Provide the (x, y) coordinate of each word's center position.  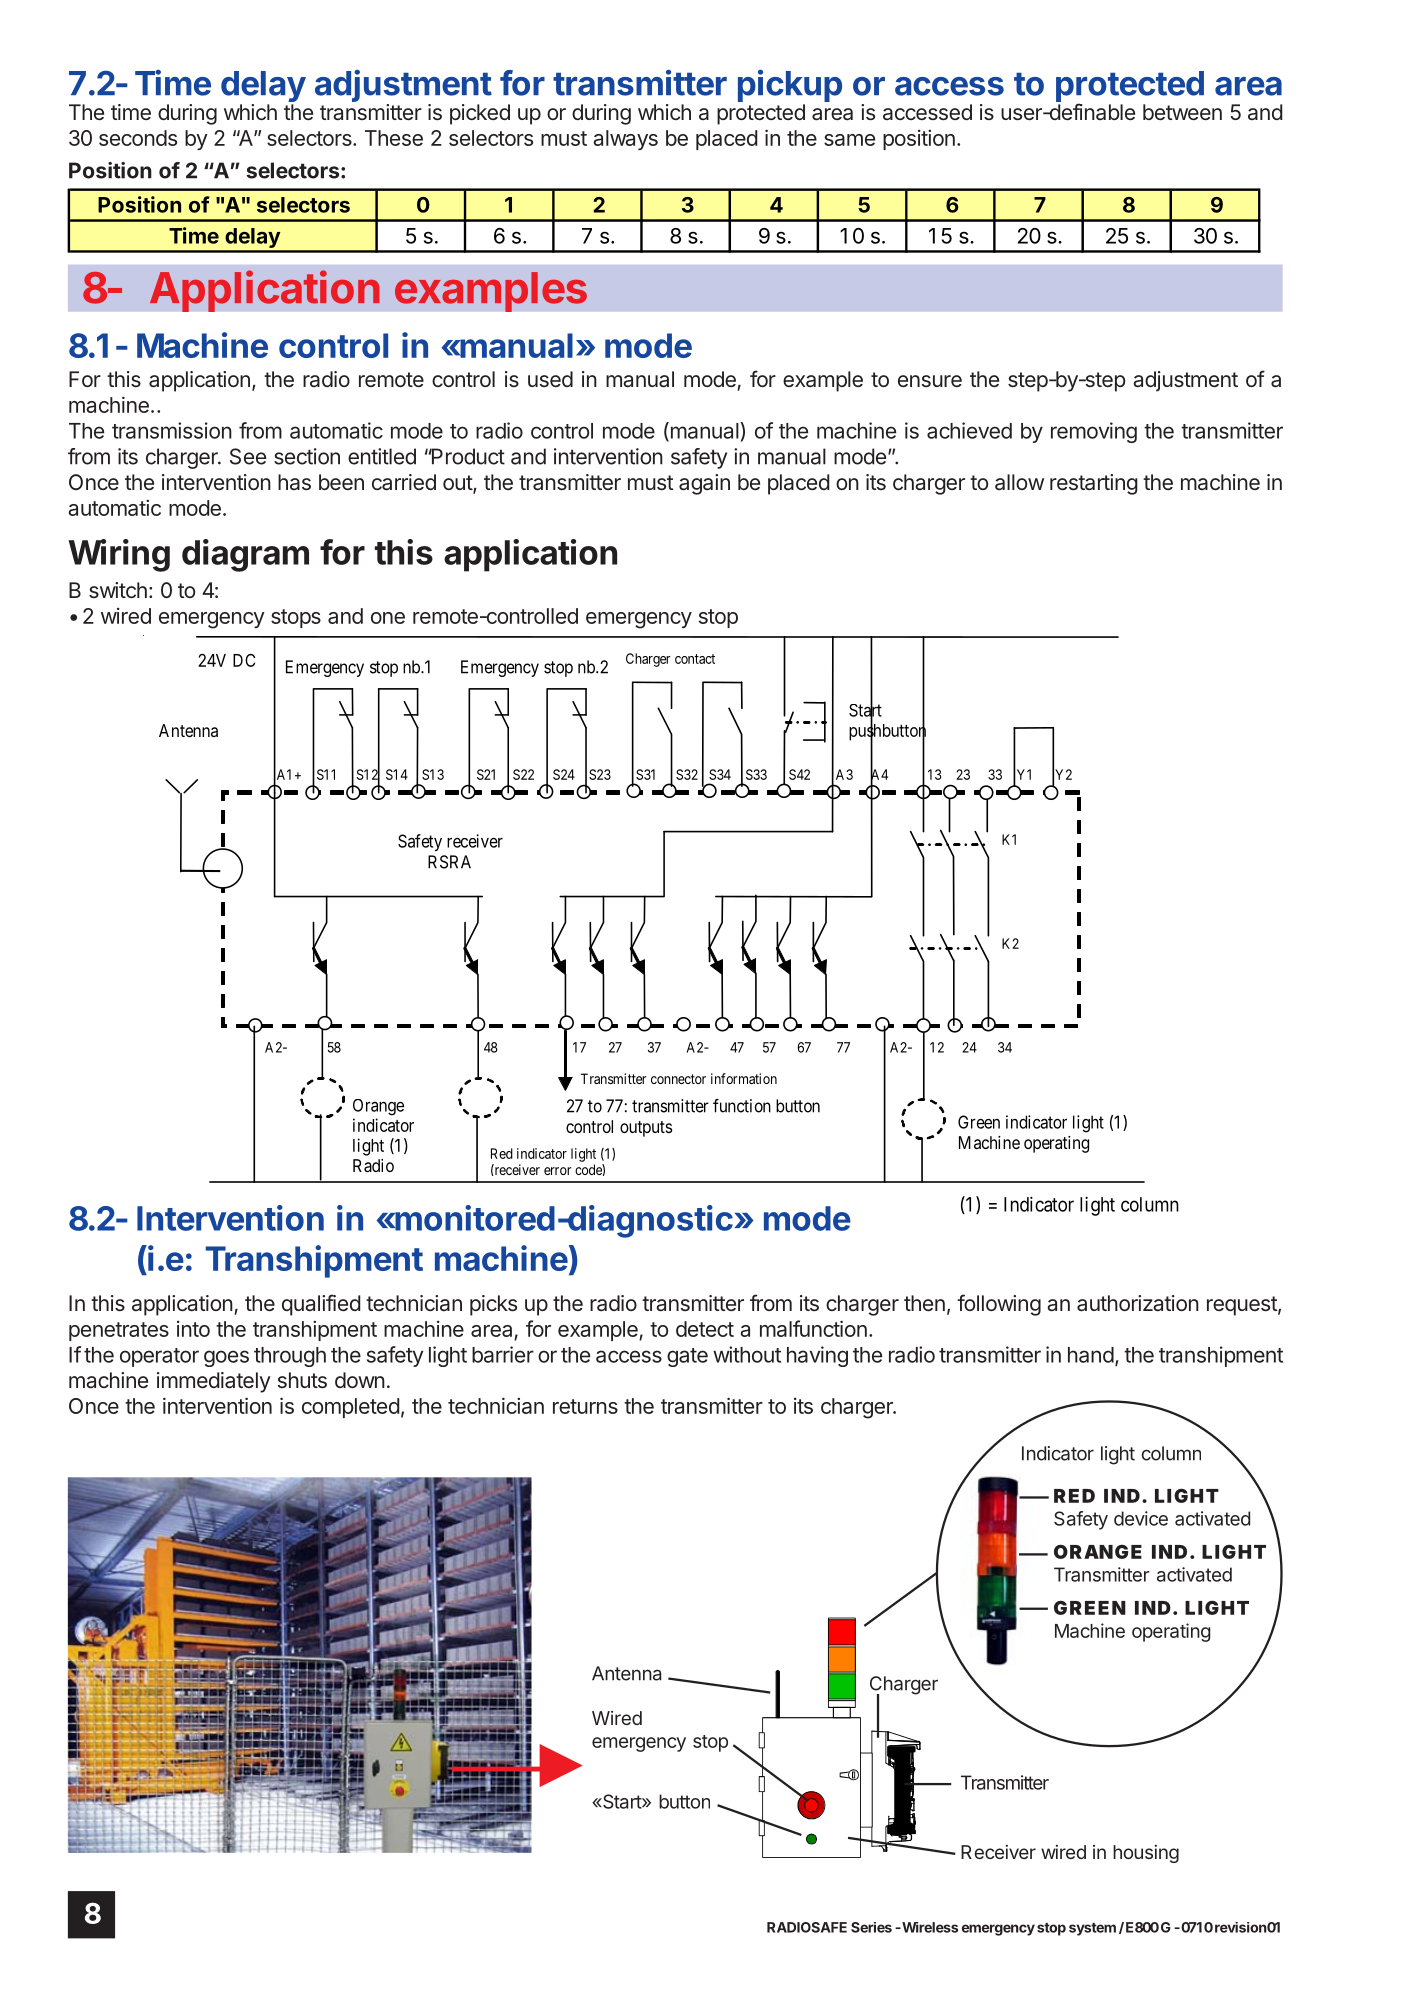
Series (871, 1927)
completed (350, 1408)
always (625, 140)
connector (678, 1079)
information (744, 1078)
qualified (321, 1305)
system (1092, 1929)
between (1182, 112)
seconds (138, 138)
